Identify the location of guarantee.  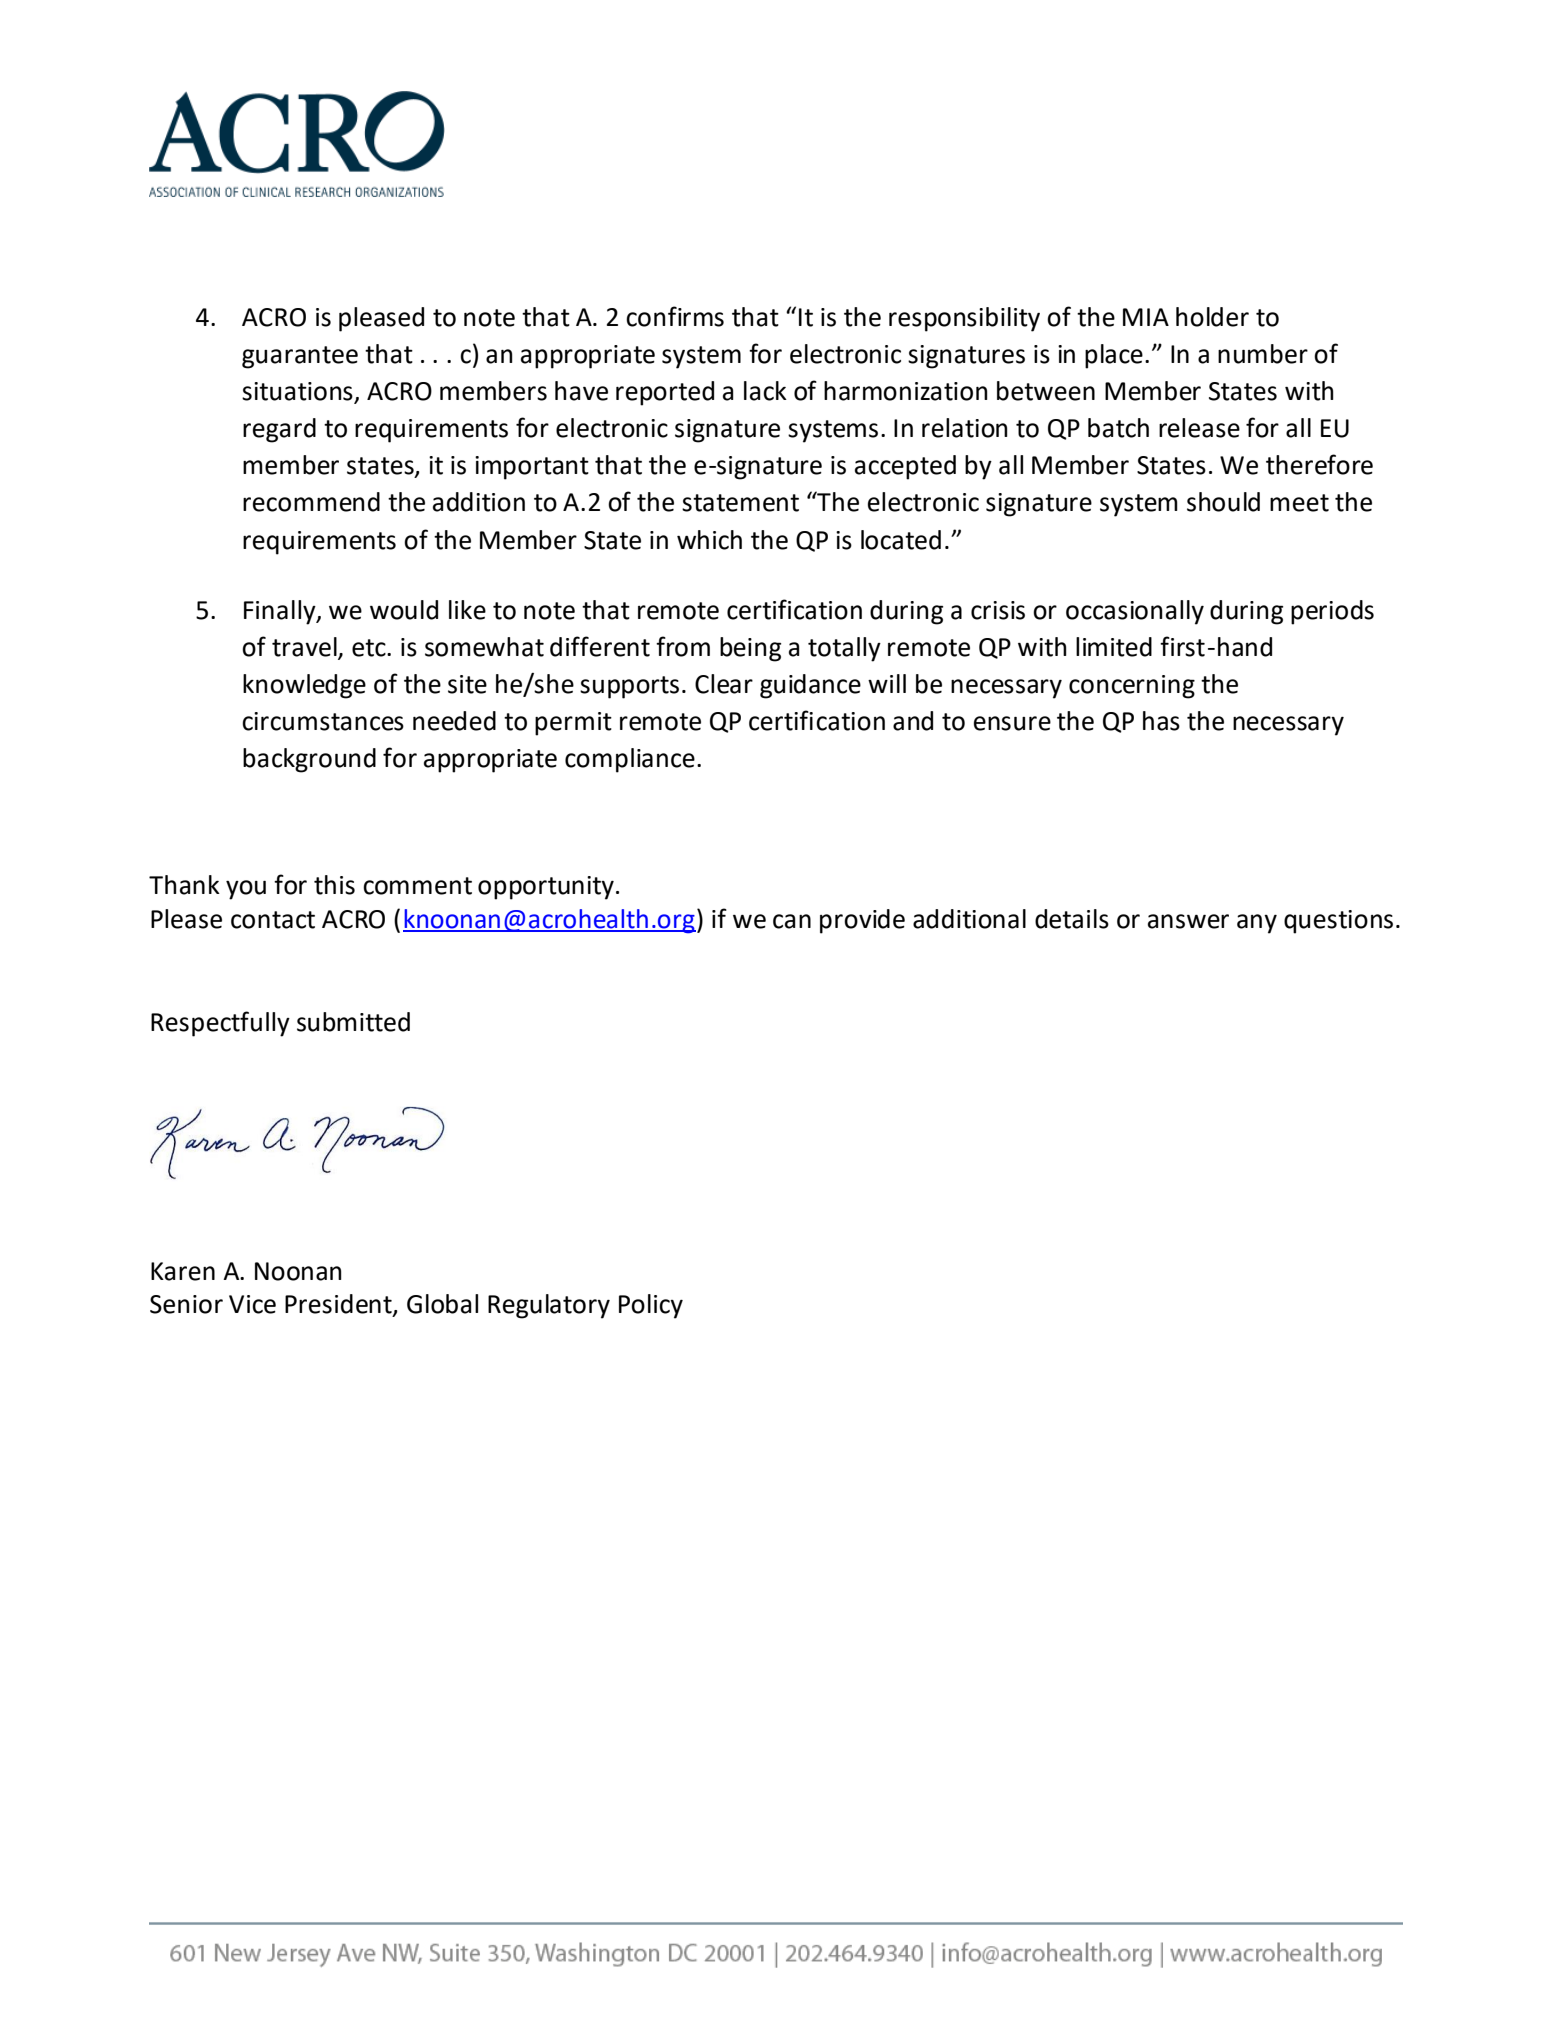
(300, 357).
